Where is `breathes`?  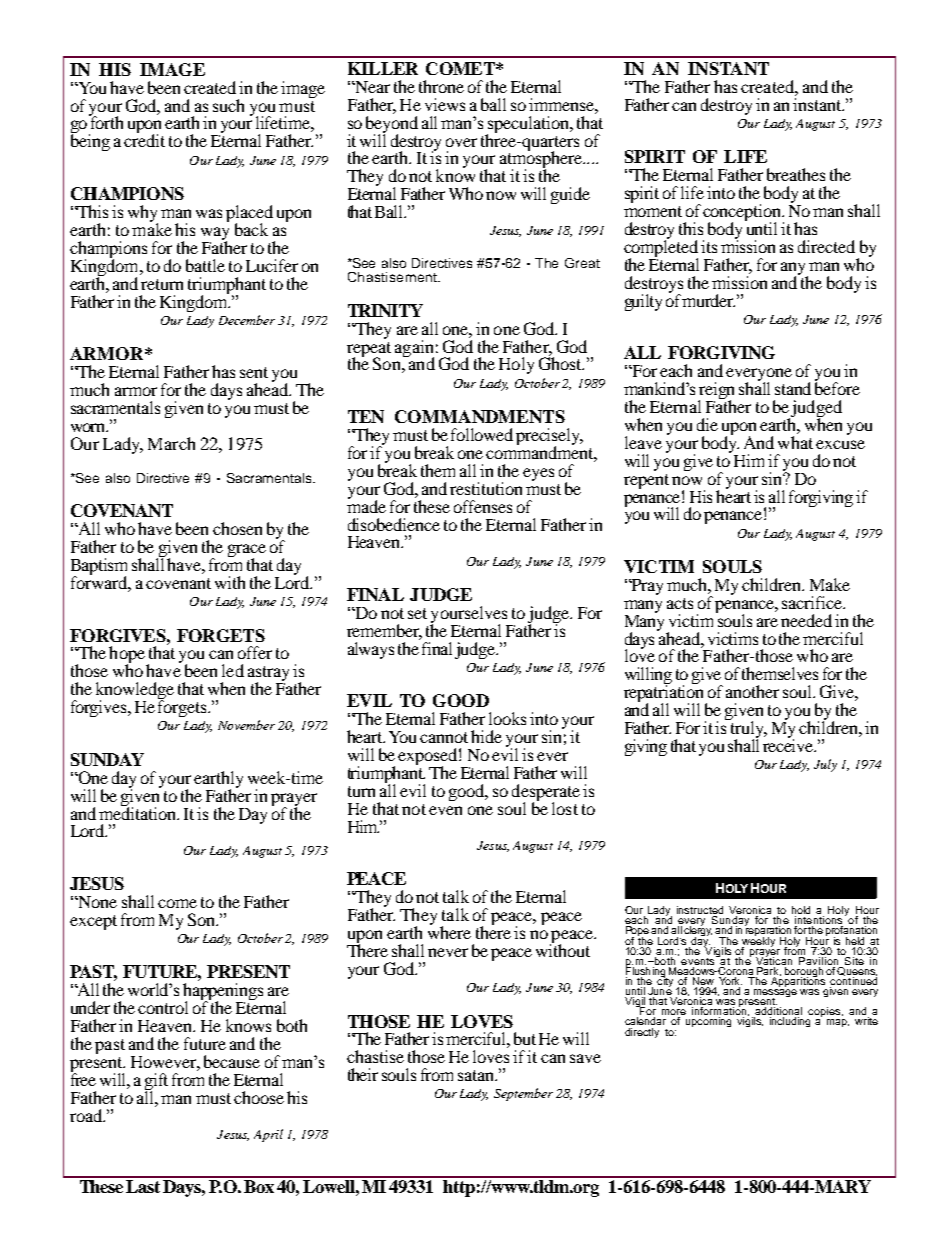 breathes is located at coordinates (796, 174).
